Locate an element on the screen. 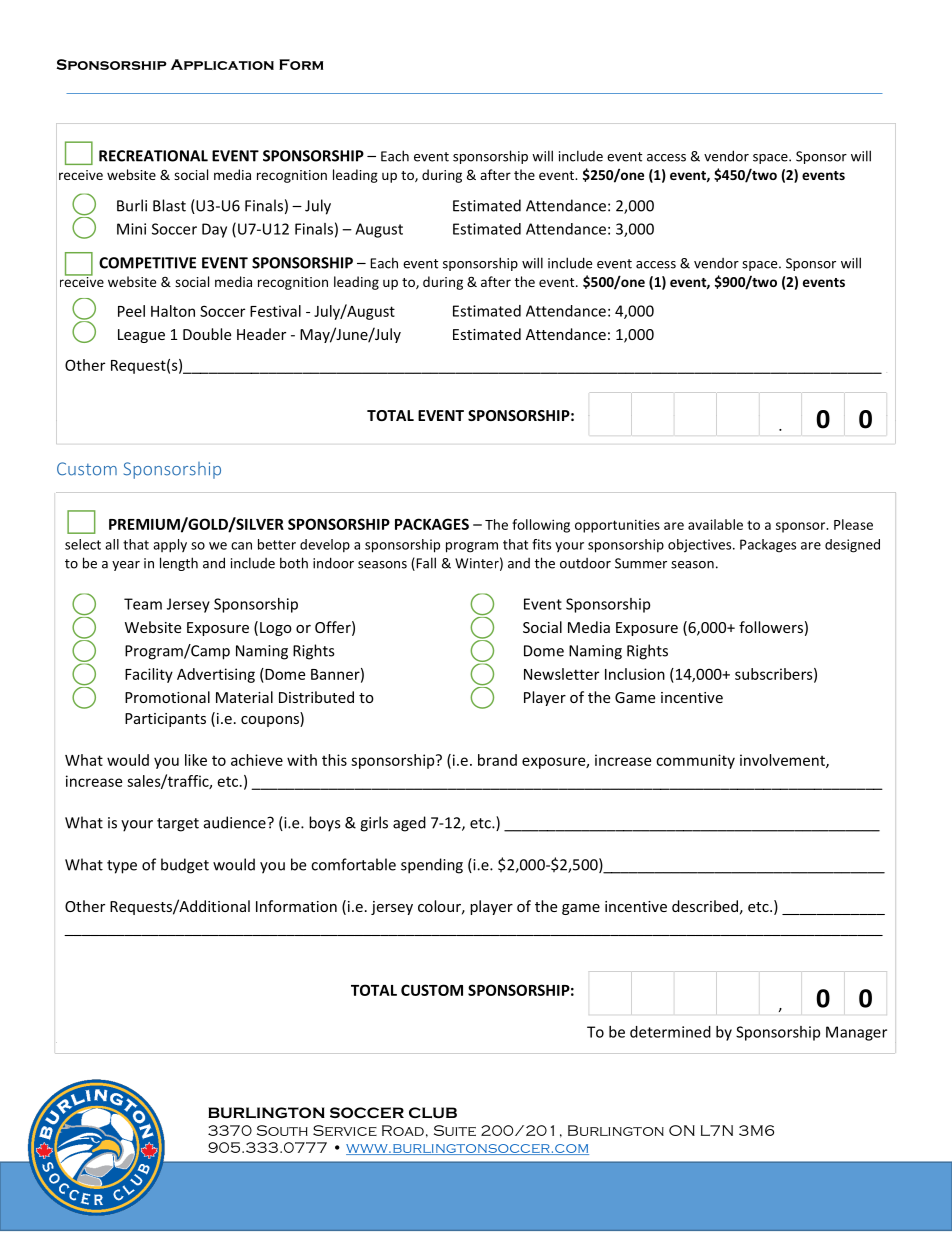 The height and width of the screenshot is (1233, 952). objectives is located at coordinates (701, 546).
